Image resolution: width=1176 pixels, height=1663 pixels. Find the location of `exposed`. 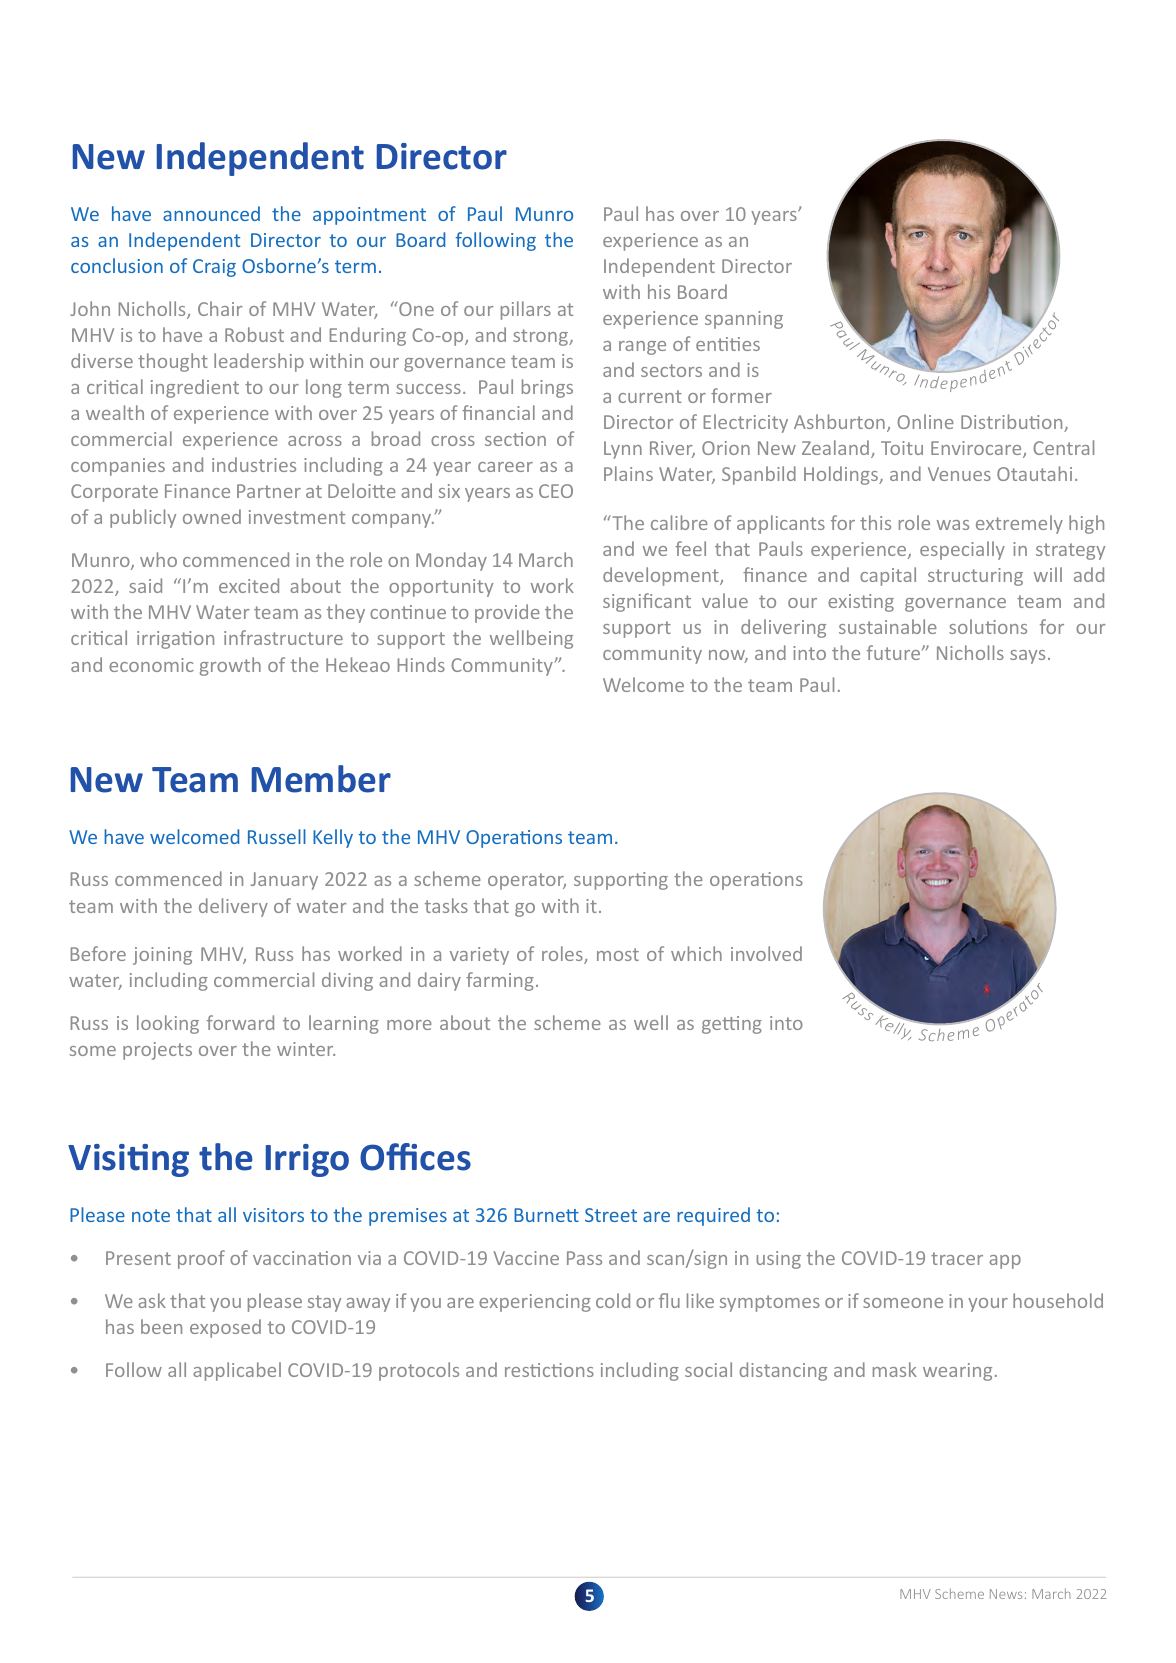

exposed is located at coordinates (225, 1328).
